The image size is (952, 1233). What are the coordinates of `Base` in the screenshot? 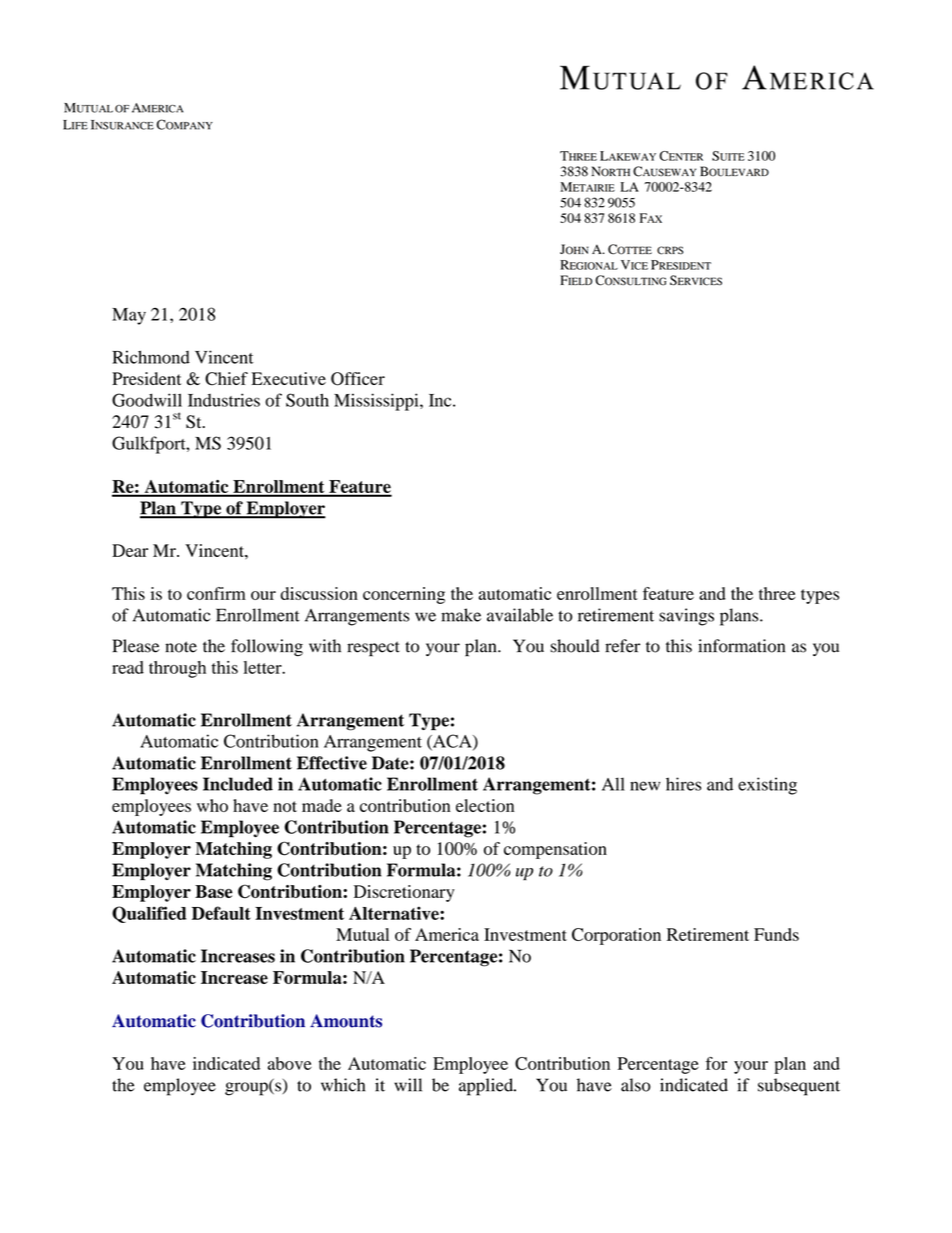 It's located at (213, 891).
